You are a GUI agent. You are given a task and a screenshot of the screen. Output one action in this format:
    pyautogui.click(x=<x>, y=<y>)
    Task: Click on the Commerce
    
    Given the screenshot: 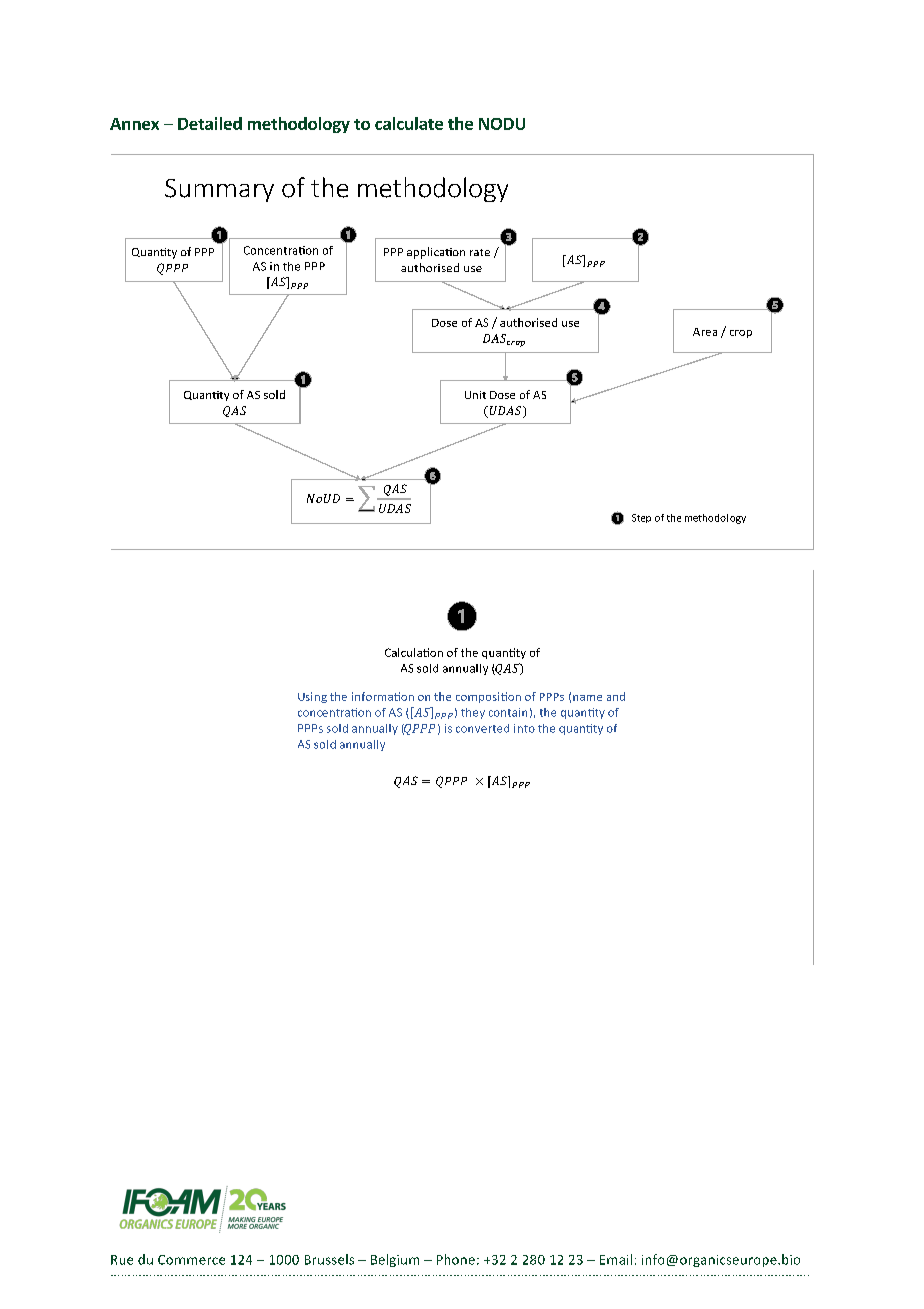 What is the action you would take?
    pyautogui.click(x=191, y=1260)
